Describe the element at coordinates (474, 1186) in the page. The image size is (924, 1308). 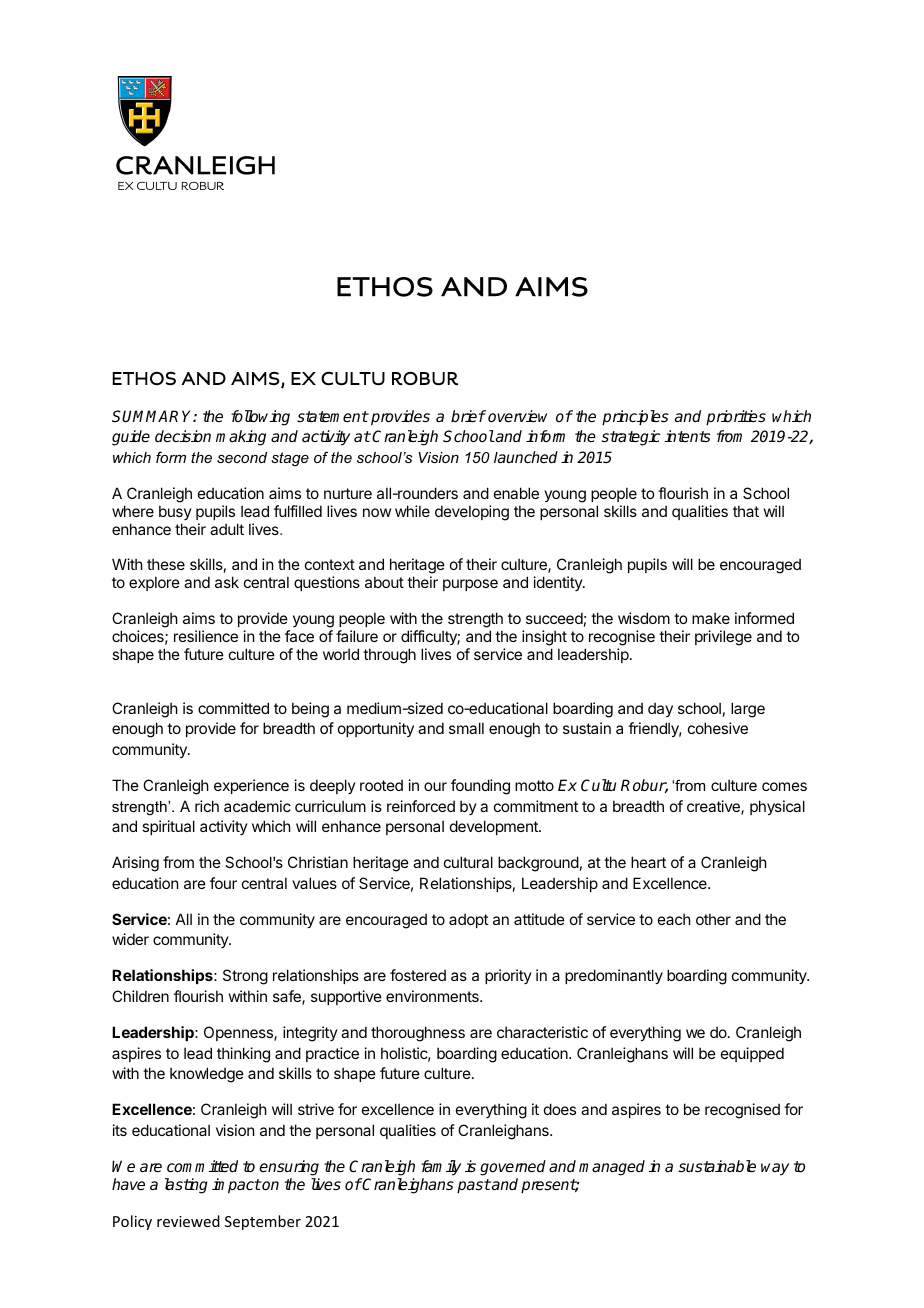
I see `past` at that location.
